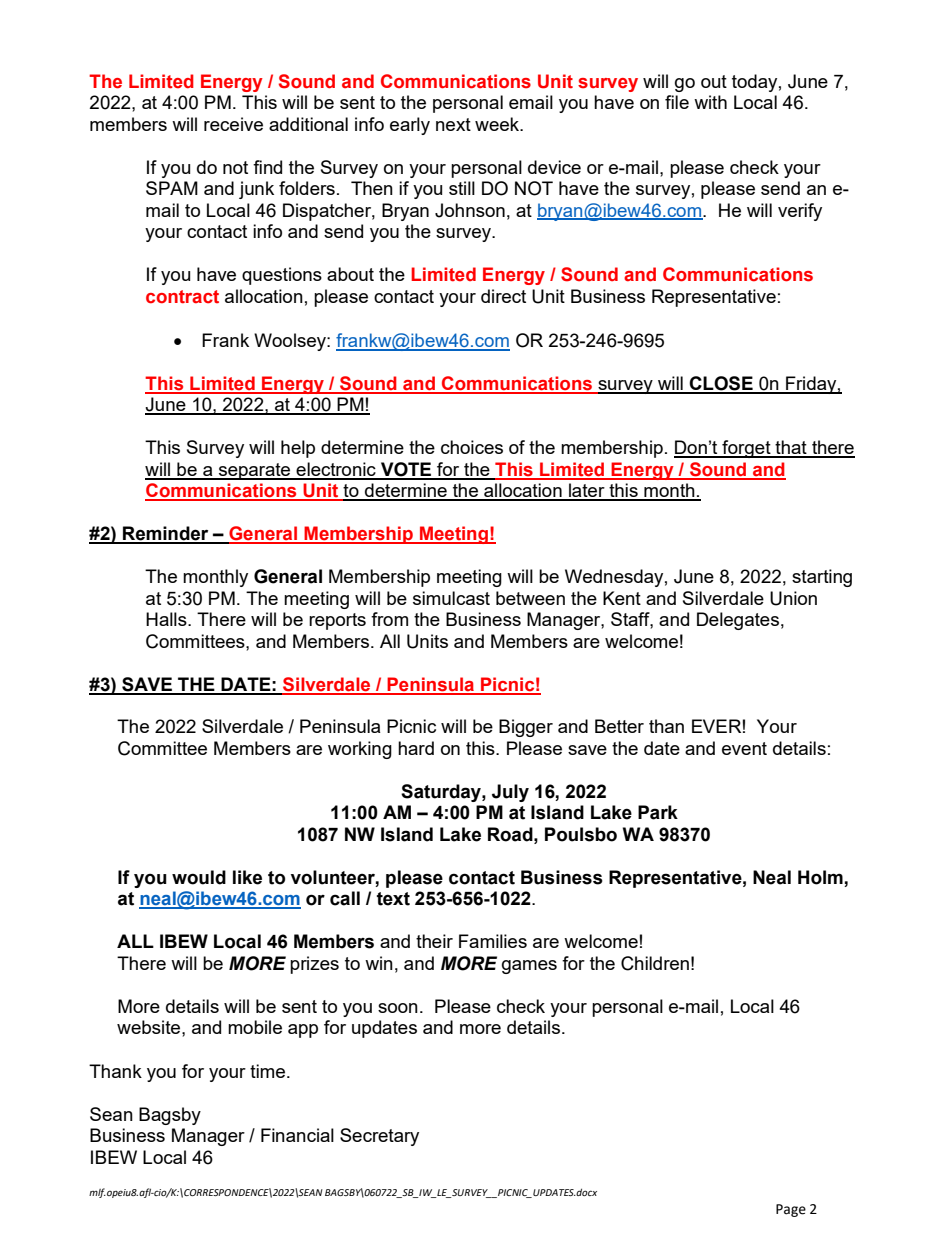 This screenshot has width=952, height=1233. I want to click on Financial, so click(297, 1135).
